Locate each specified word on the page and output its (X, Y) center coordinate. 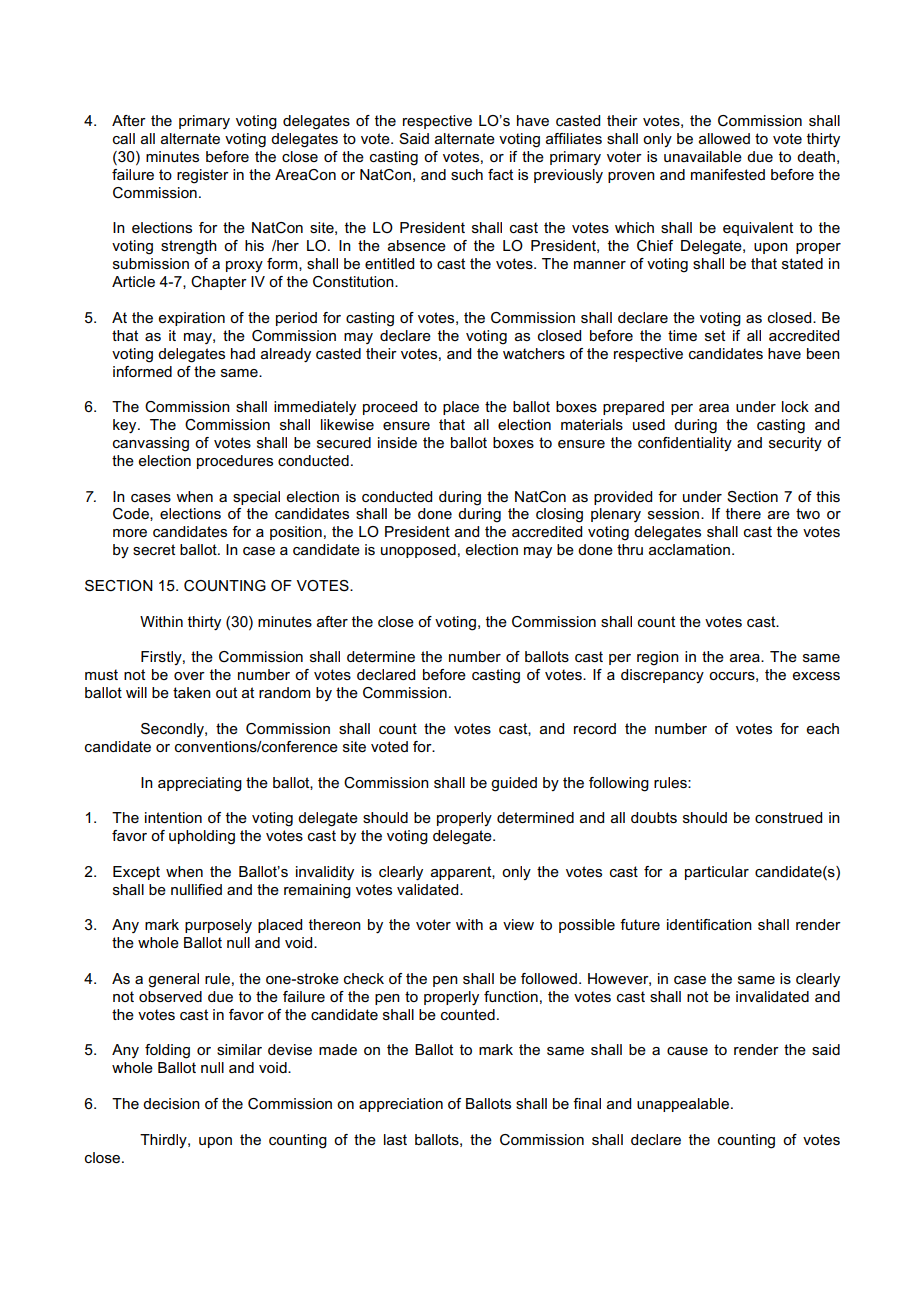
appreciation (401, 1105)
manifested (728, 174)
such (467, 174)
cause (687, 1051)
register (203, 176)
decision (171, 1103)
